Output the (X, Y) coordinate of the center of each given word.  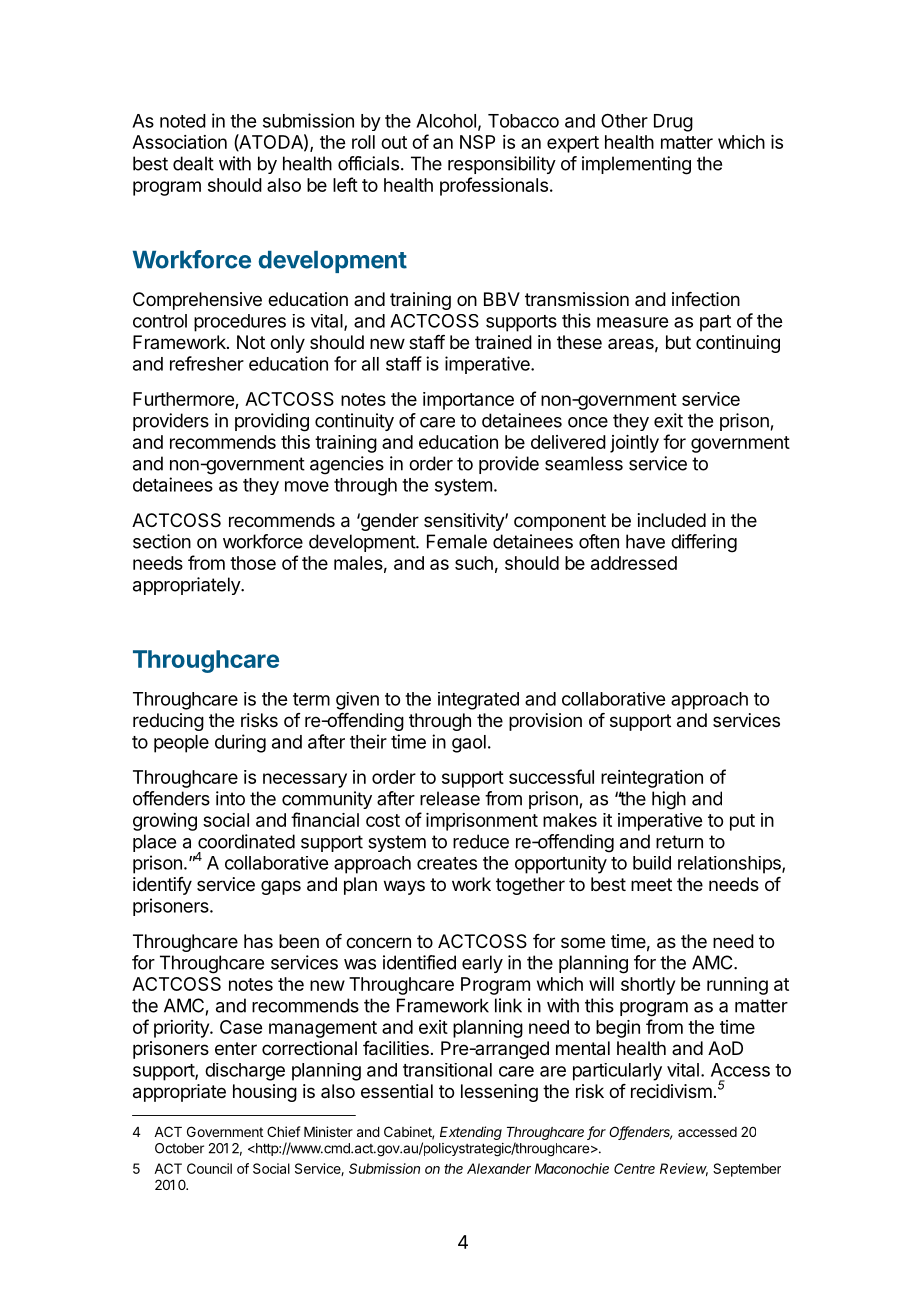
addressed (634, 563)
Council (209, 1168)
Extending (471, 1133)
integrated (478, 701)
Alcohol (446, 121)
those (253, 563)
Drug (673, 123)
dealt (193, 163)
